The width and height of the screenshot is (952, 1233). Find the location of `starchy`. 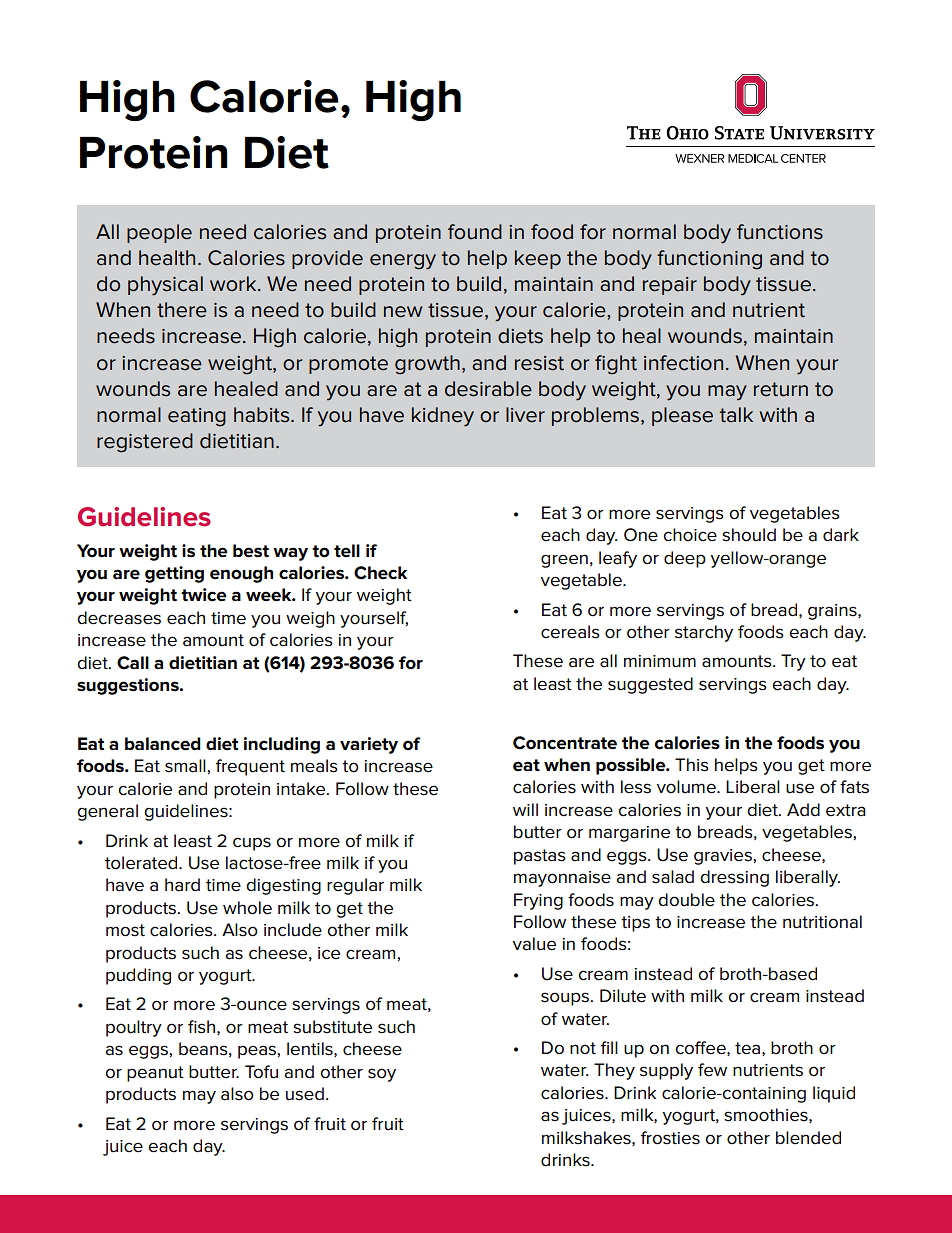

starchy is located at coordinates (704, 633).
